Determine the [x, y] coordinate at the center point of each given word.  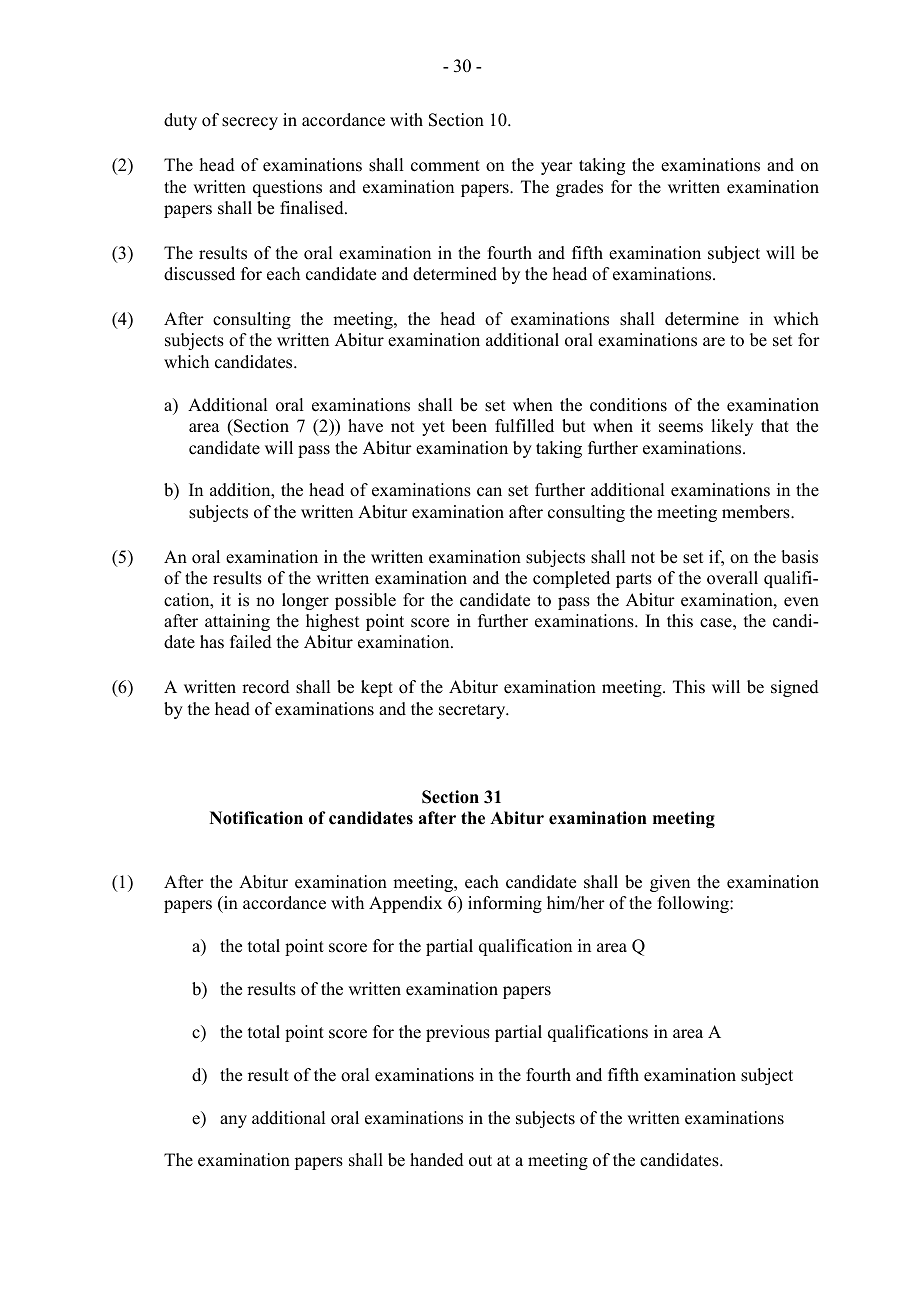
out [480, 1161]
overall [732, 578]
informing [505, 904]
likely [732, 427]
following [694, 904]
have [365, 426]
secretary [473, 711]
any [233, 1121]
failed [251, 642]
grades [579, 188]
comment [445, 166]
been [469, 426]
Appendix [405, 904]
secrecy [250, 123]
